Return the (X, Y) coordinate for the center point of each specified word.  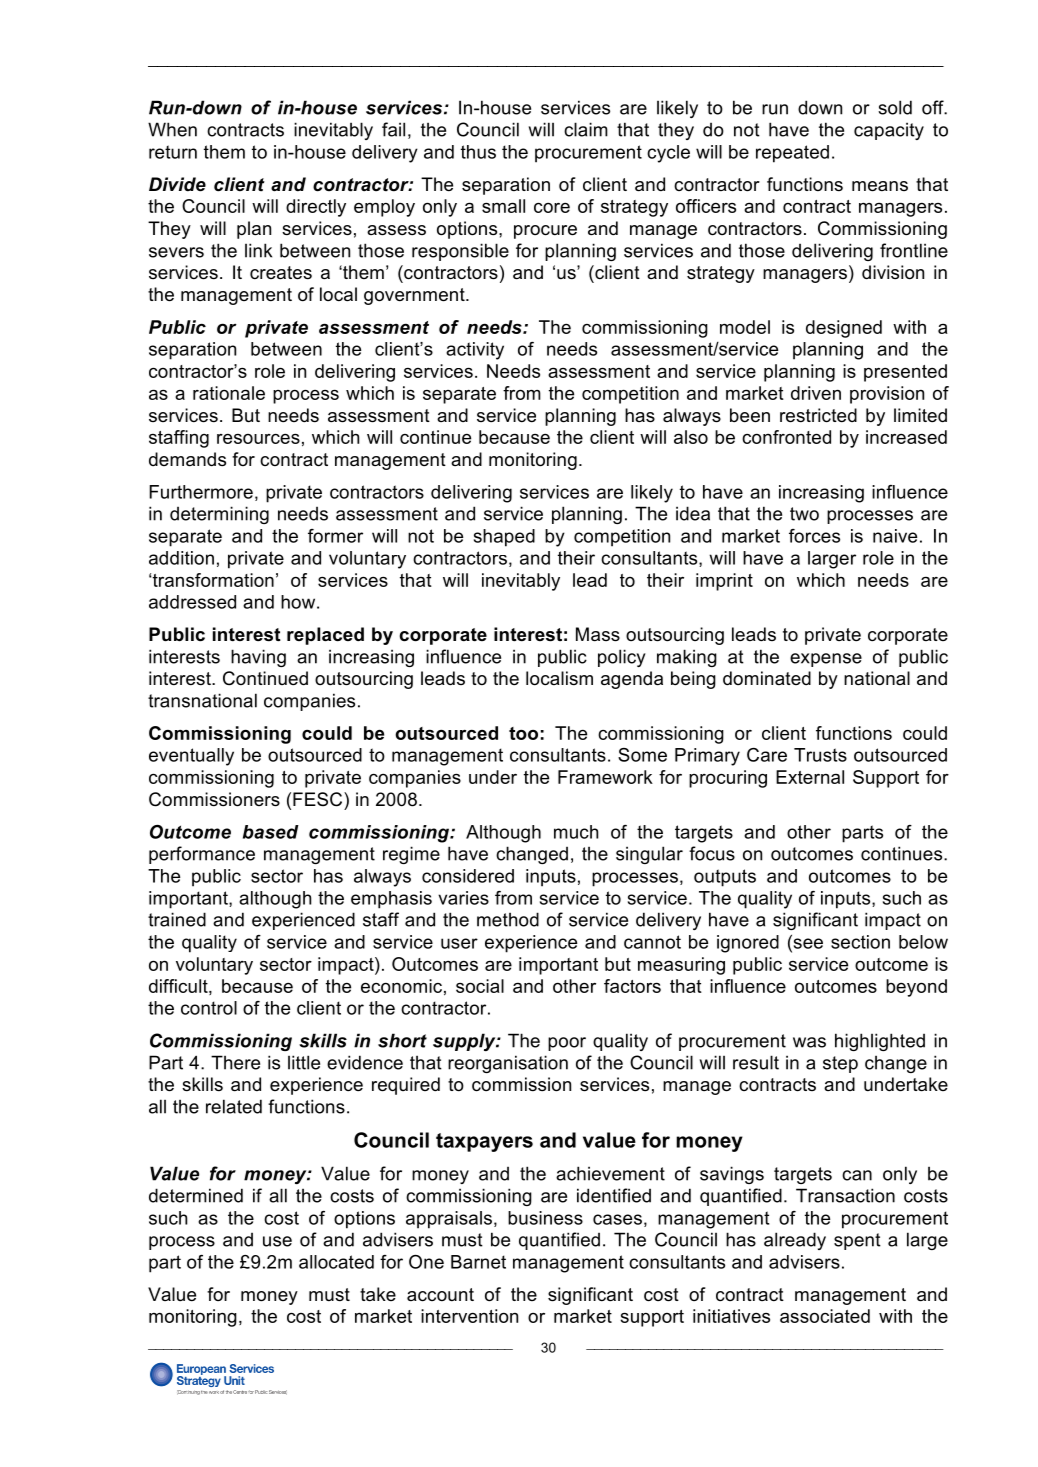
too (523, 733)
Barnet (478, 1262)
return (173, 152)
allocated (336, 1262)
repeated (792, 154)
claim (586, 129)
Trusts (820, 755)
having (258, 658)
